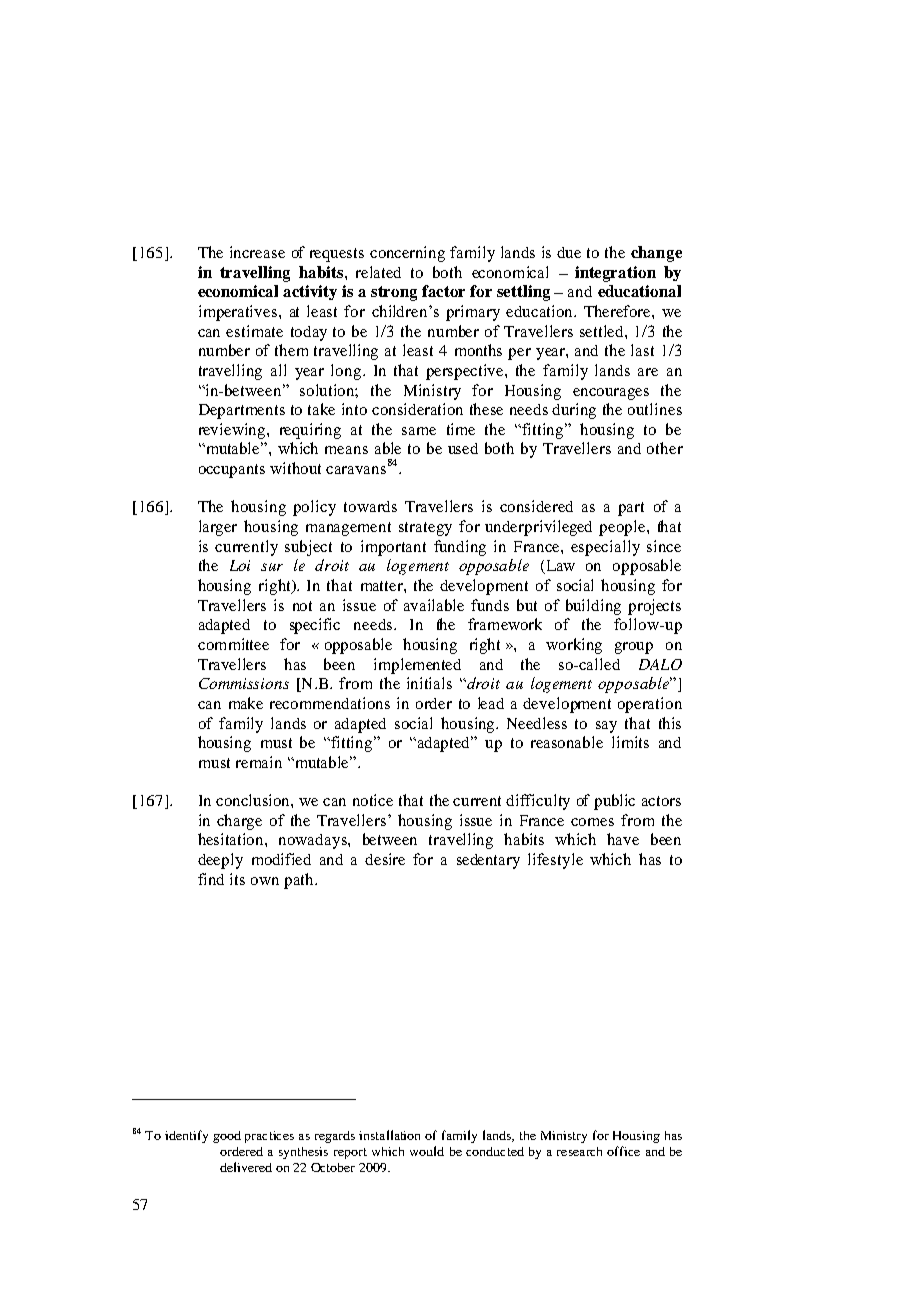 The height and width of the screenshot is (1308, 924). What do you see at coordinates (232, 471) in the screenshot?
I see `occupants` at bounding box center [232, 471].
